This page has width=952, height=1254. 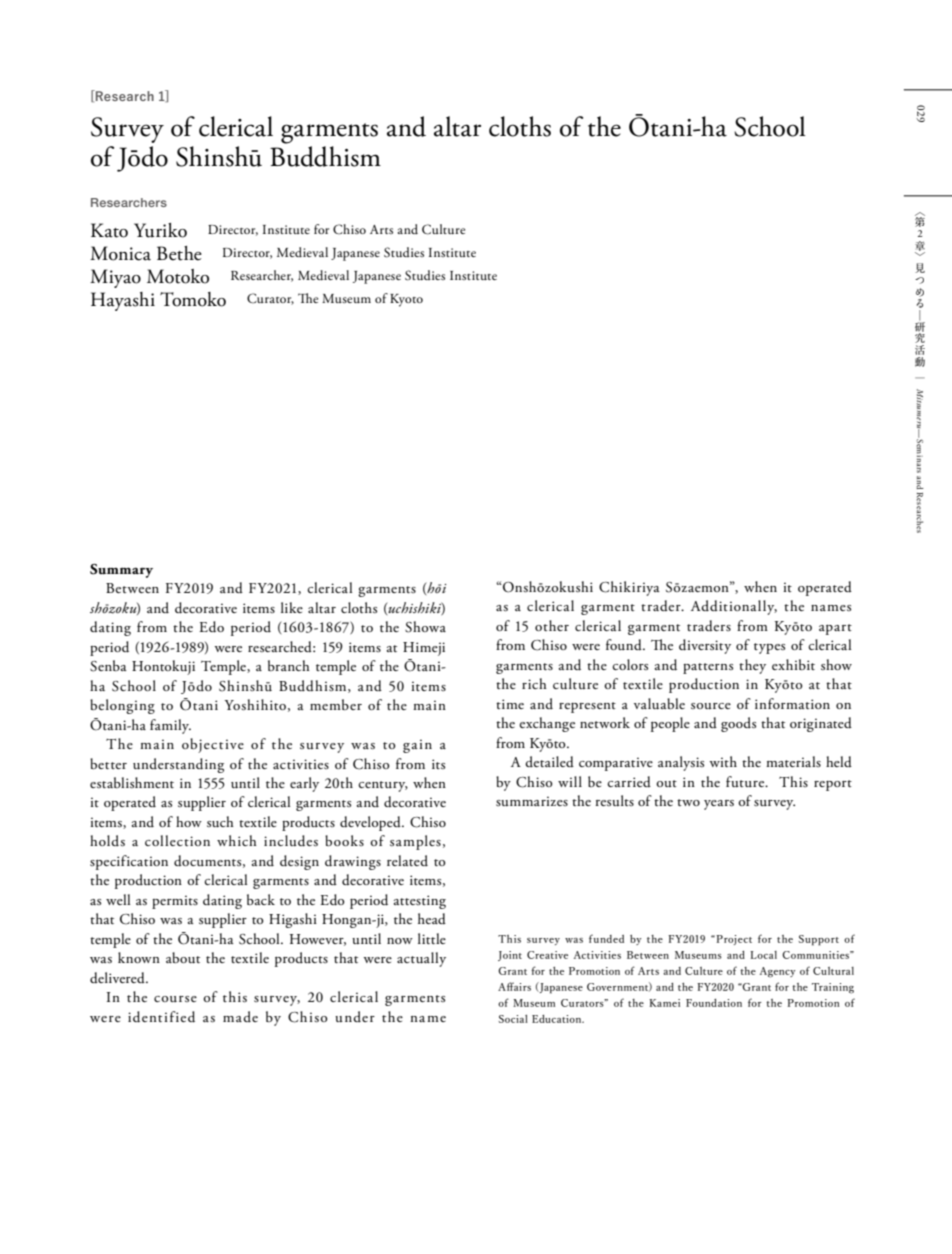 I want to click on course, so click(x=175, y=999).
